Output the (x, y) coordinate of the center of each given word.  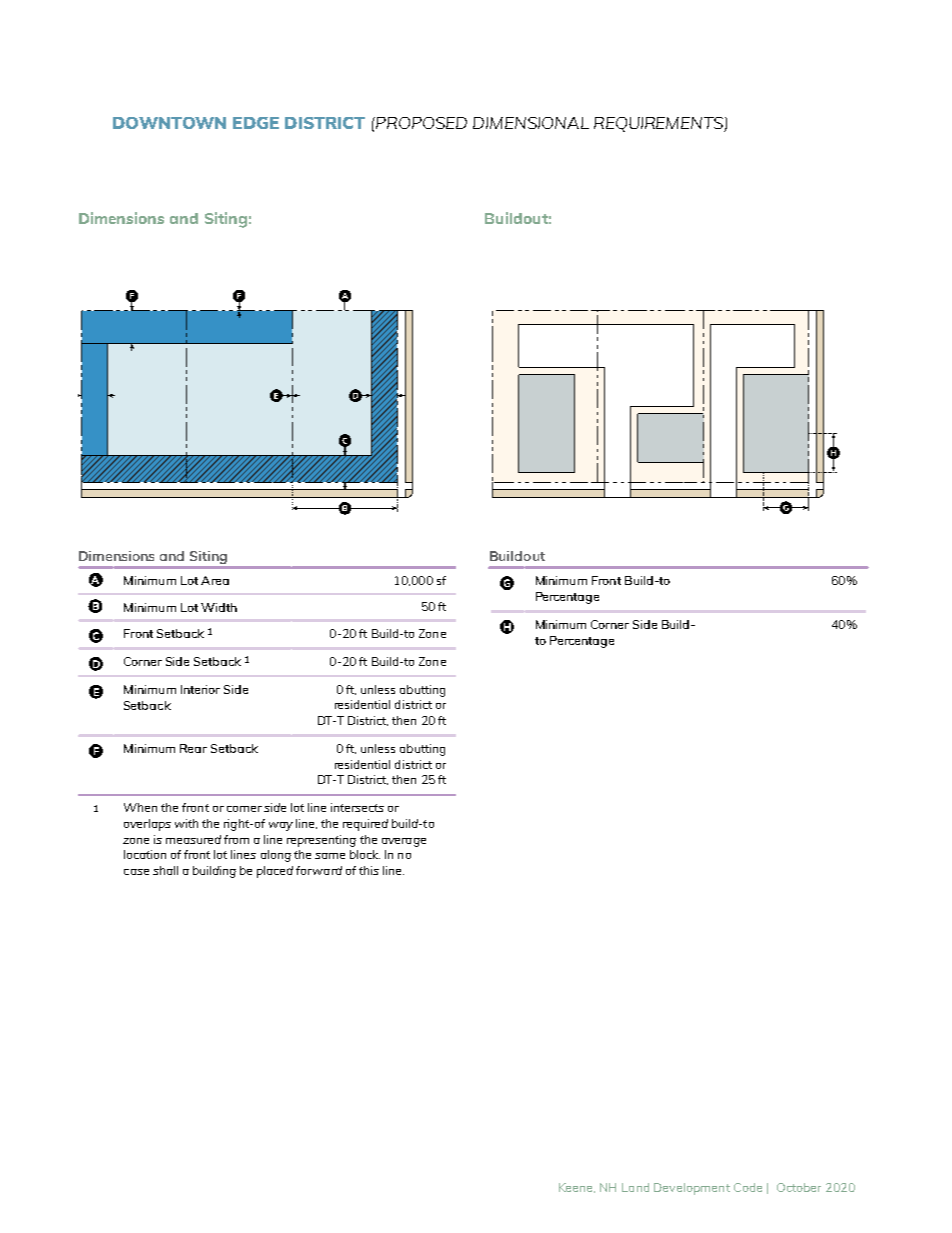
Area (215, 580)
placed (275, 872)
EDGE (256, 123)
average (404, 842)
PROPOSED (420, 123)
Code (748, 1187)
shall (165, 870)
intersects (357, 807)
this (369, 870)
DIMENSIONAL (531, 123)
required (365, 825)
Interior (200, 689)
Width (219, 607)
